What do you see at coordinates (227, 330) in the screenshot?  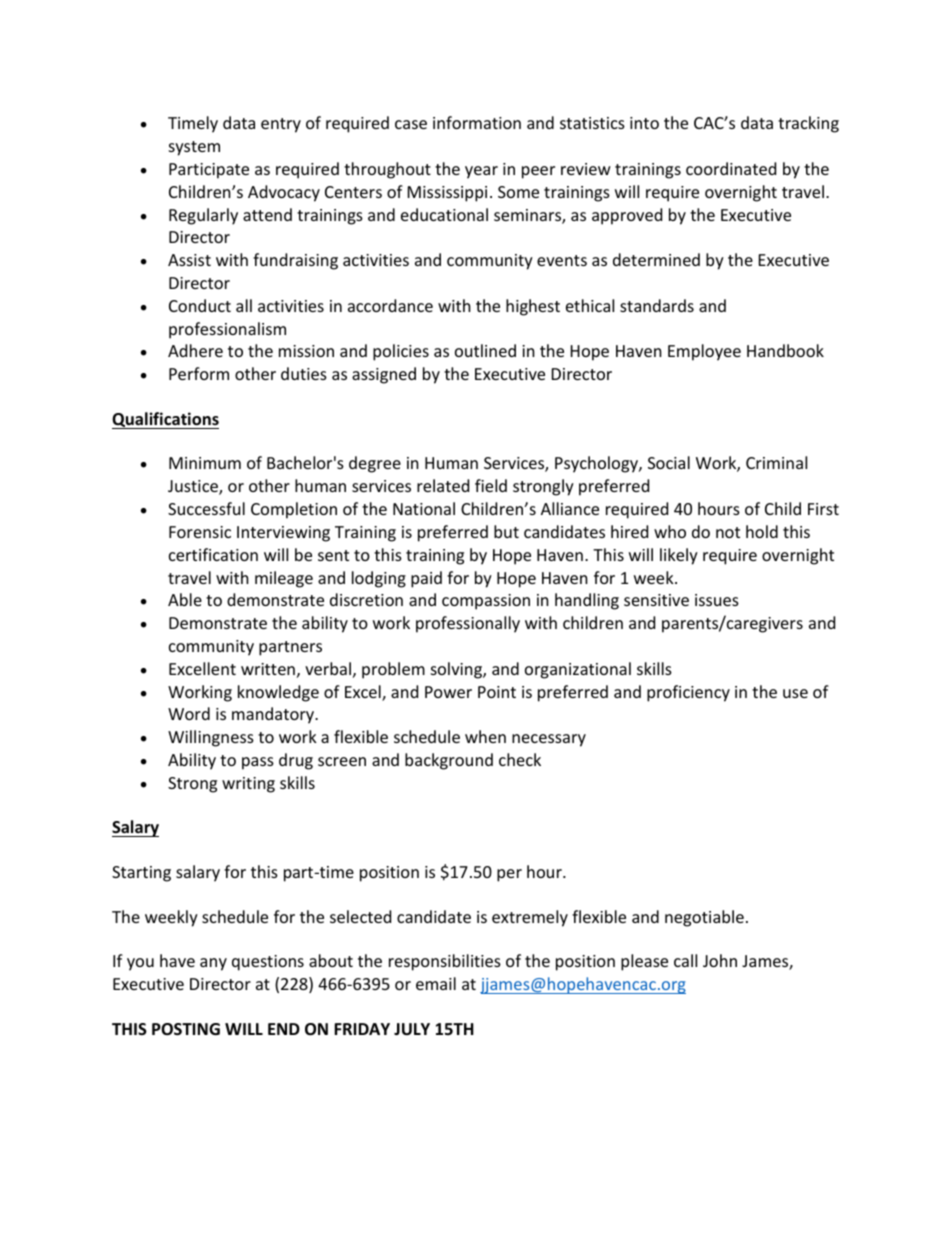 I see `professionalism` at bounding box center [227, 330].
